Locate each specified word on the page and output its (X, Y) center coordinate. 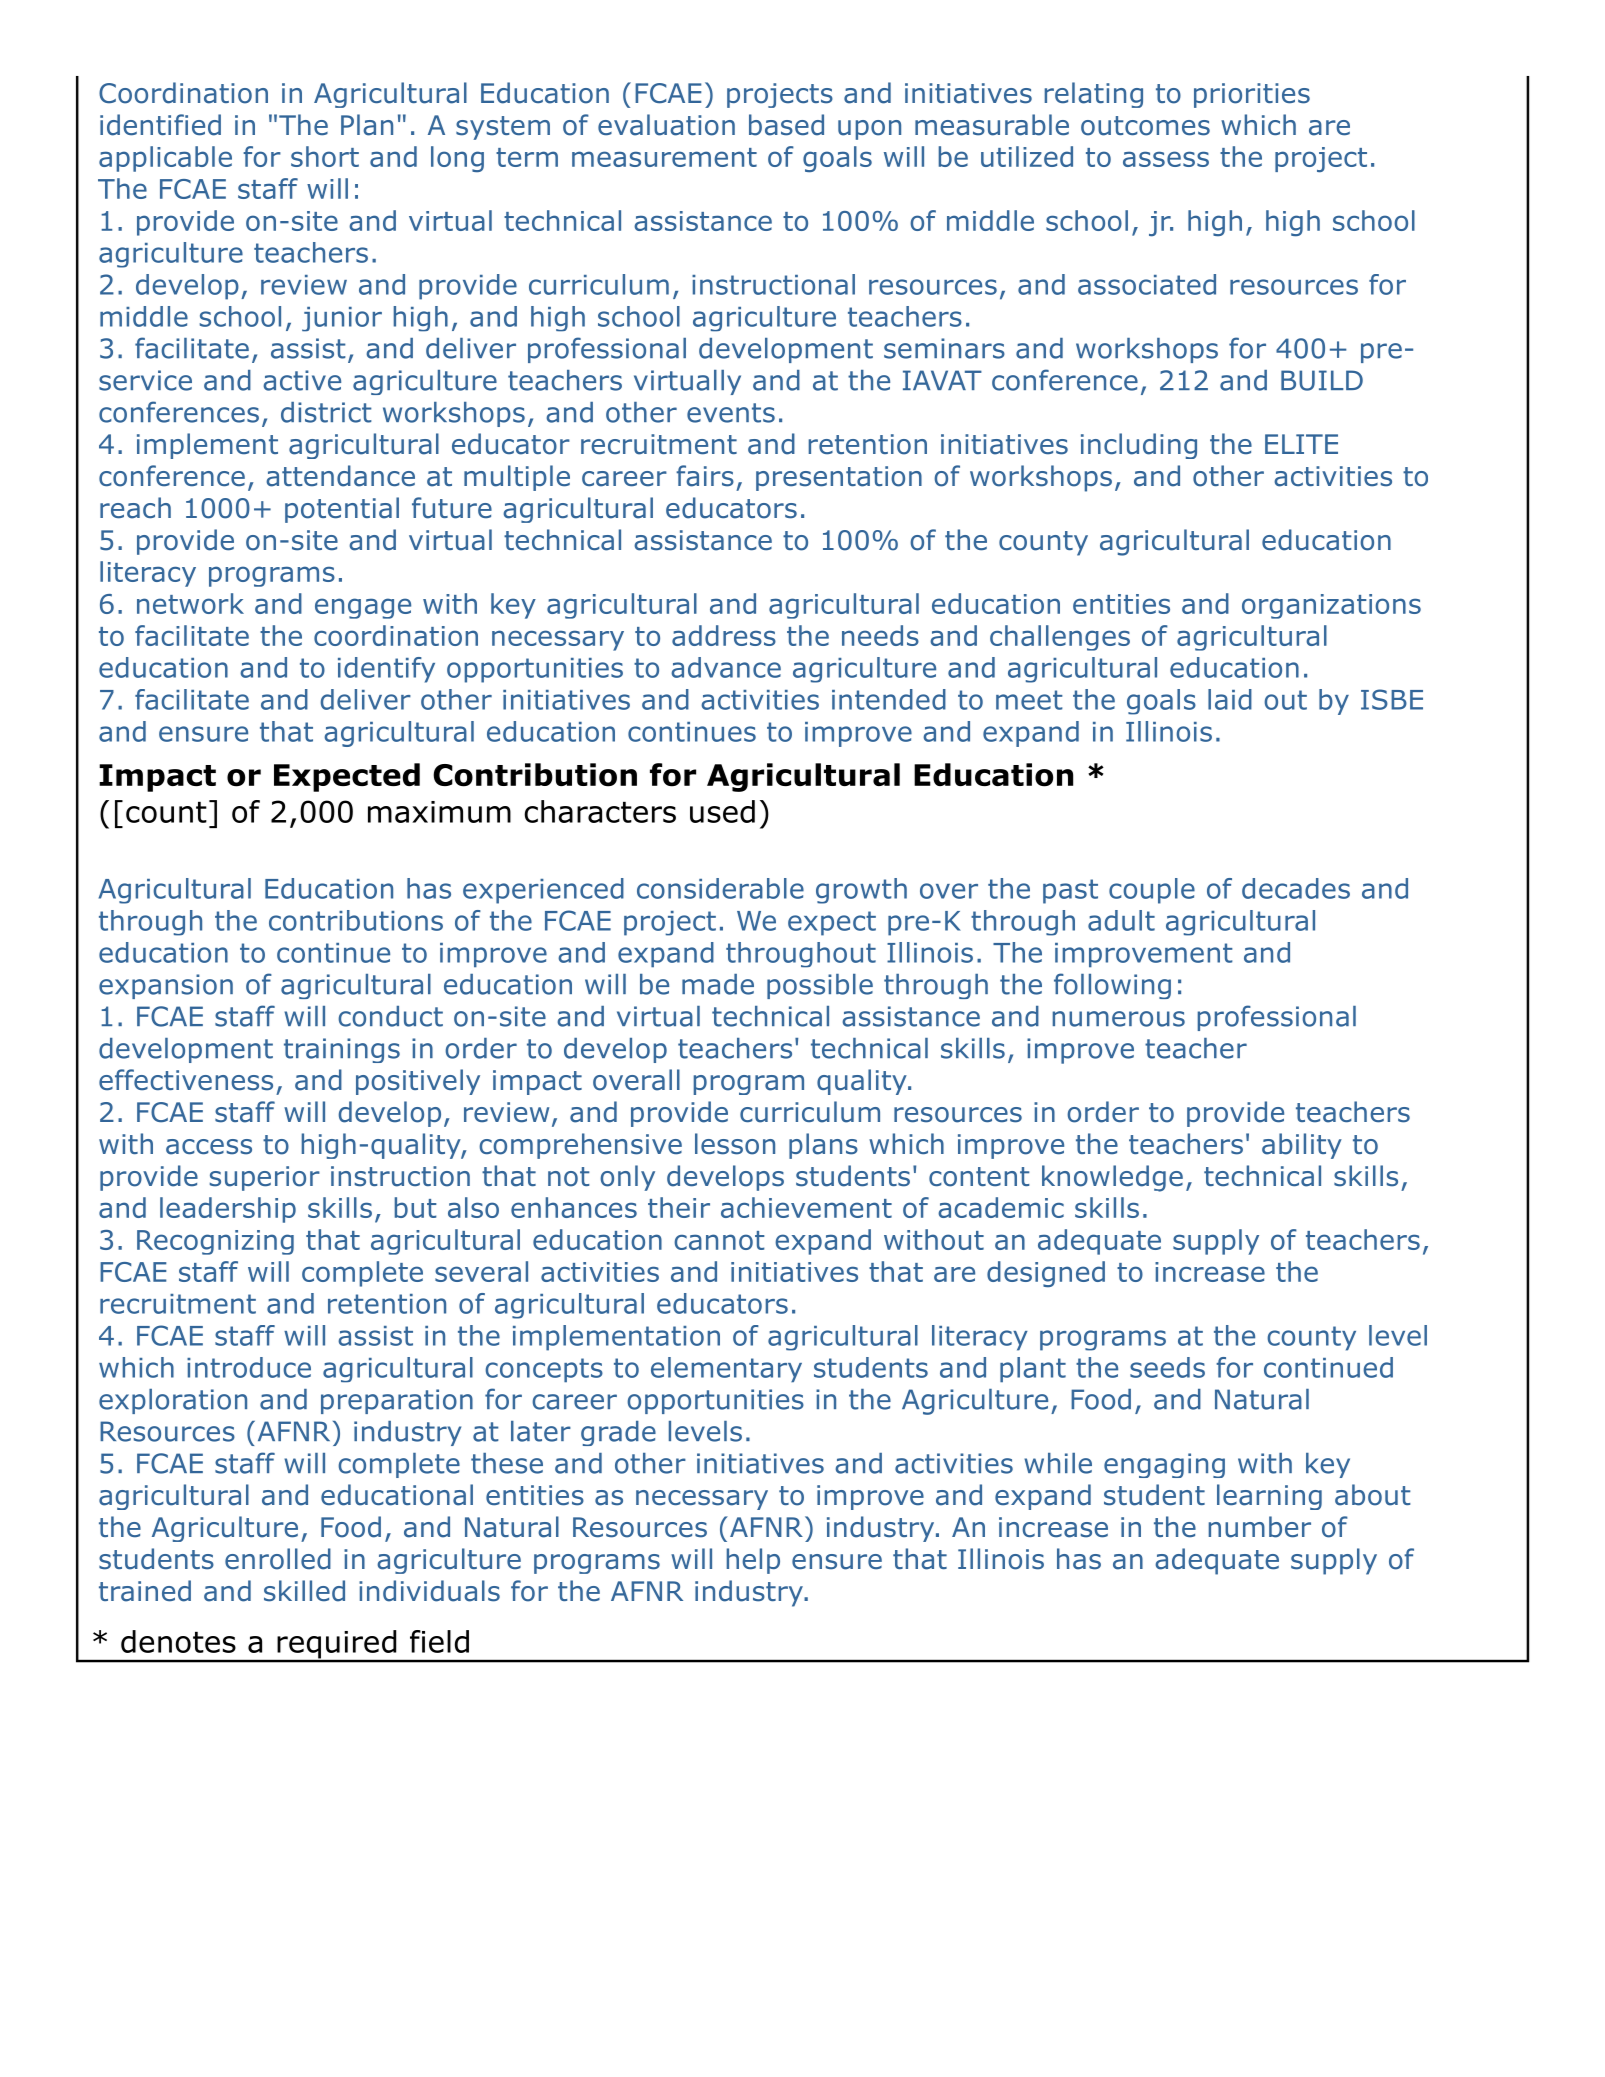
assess (1166, 159)
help (753, 1561)
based (786, 125)
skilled (304, 1591)
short (325, 156)
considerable (720, 888)
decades (1296, 888)
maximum (439, 812)
